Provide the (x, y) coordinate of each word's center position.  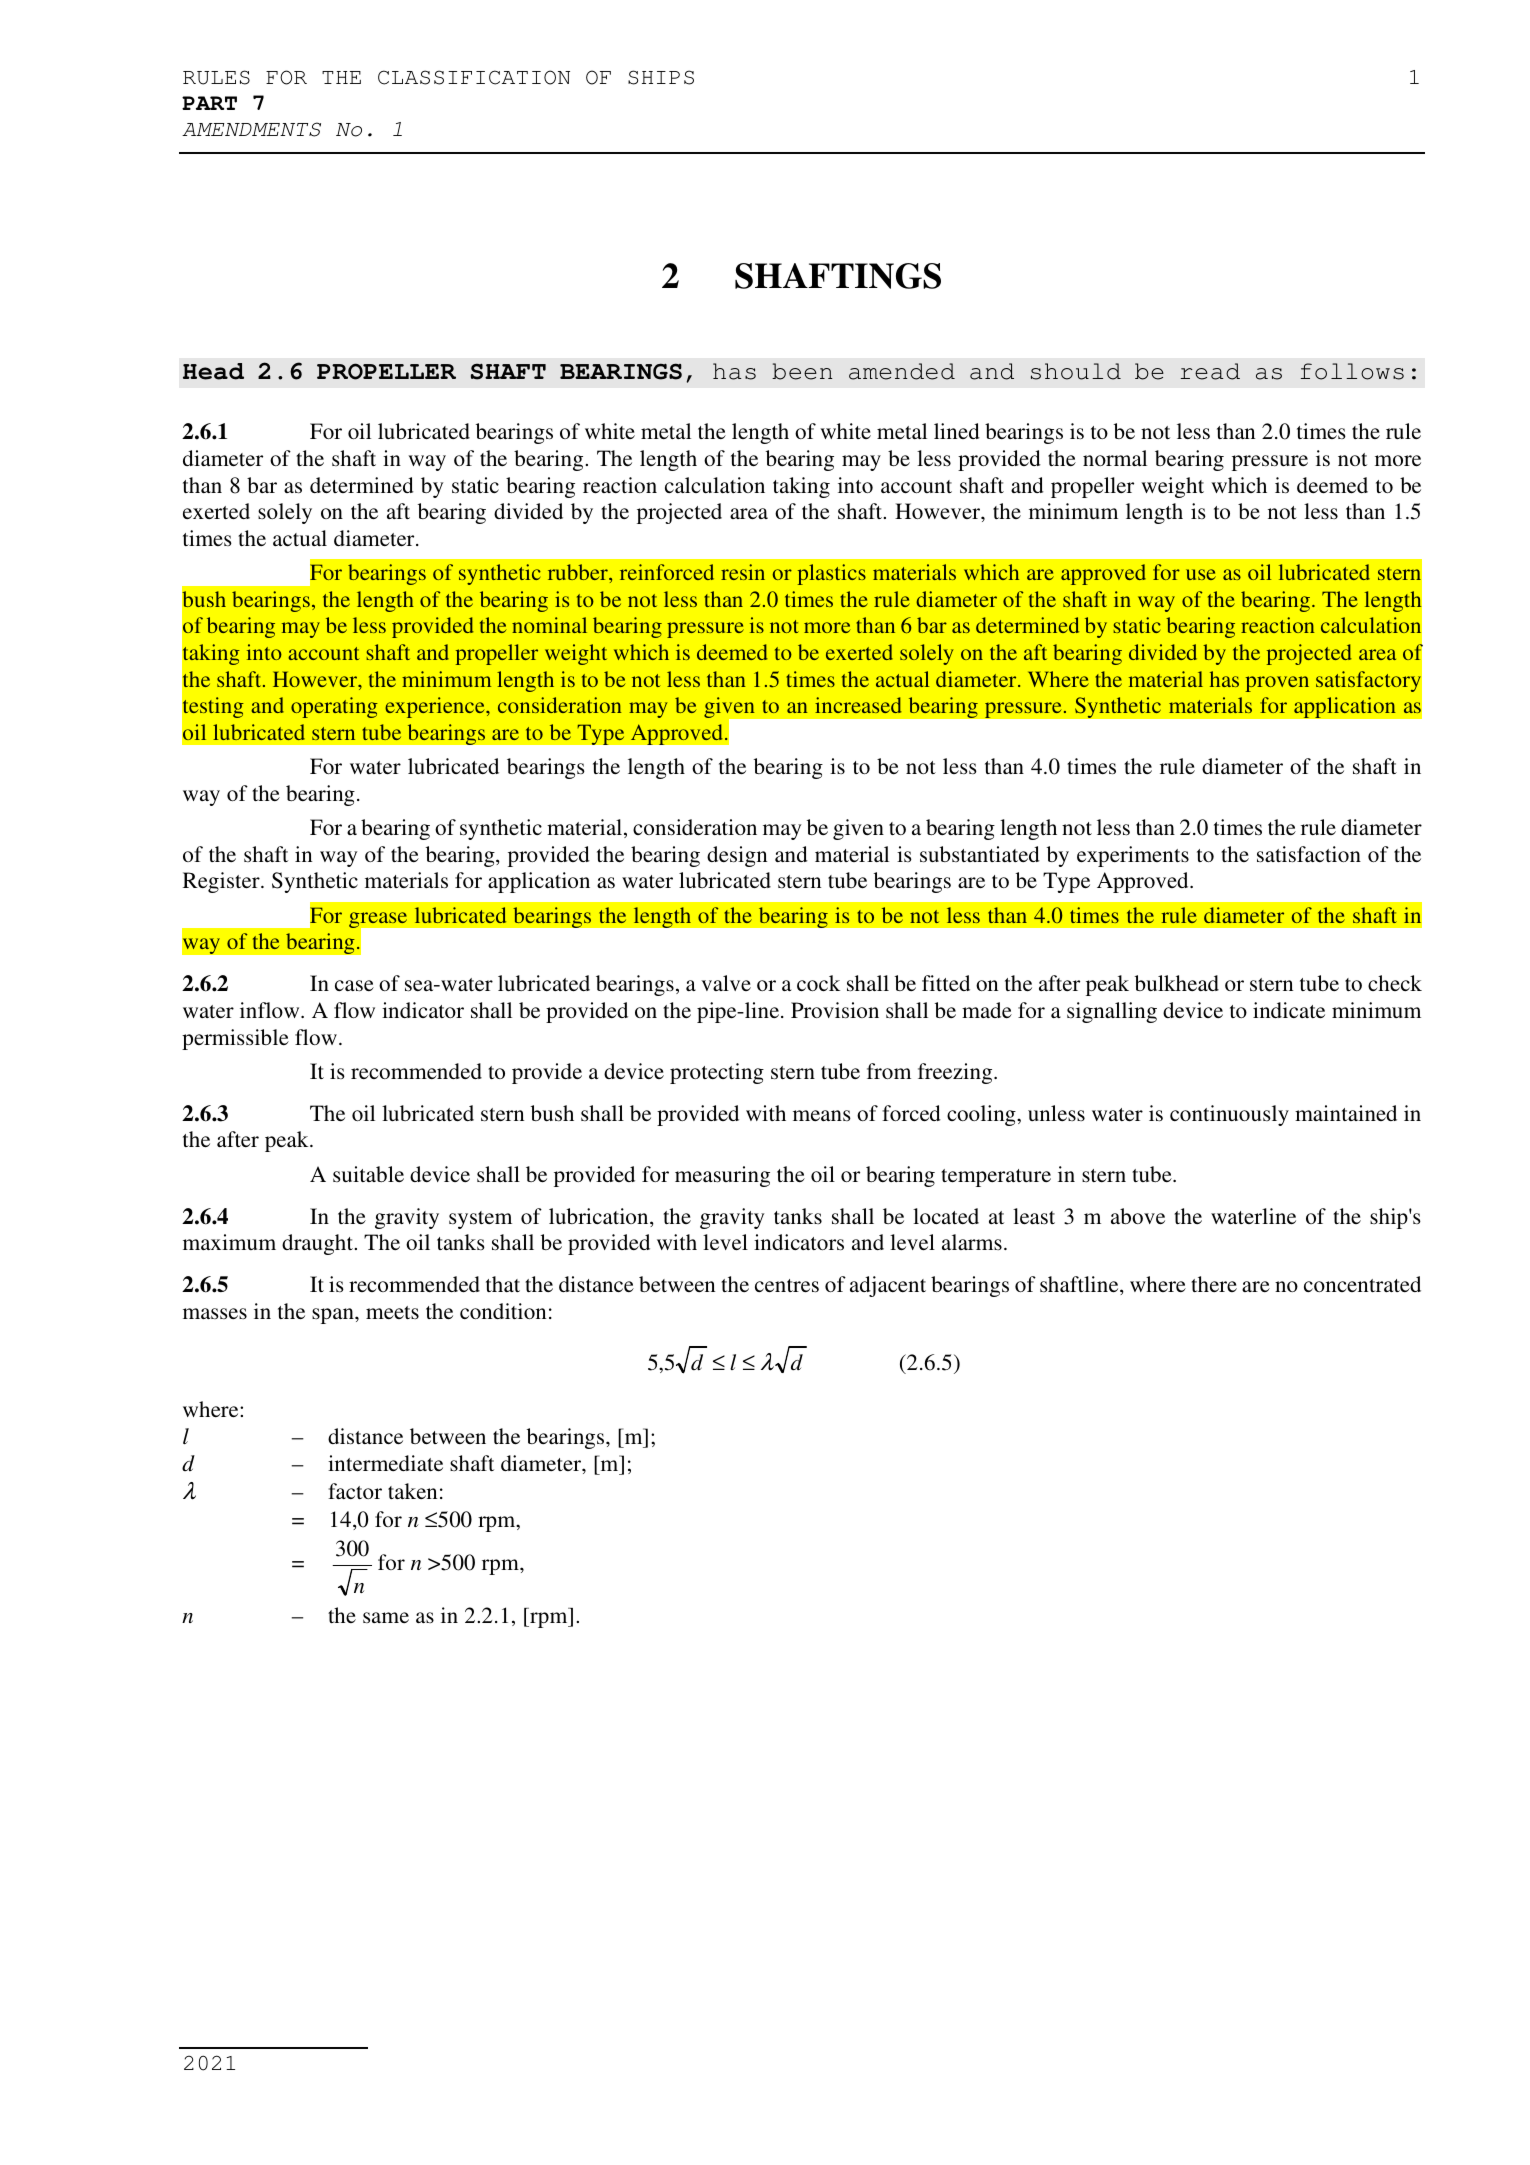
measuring (722, 1176)
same (386, 1617)
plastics (832, 574)
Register (222, 882)
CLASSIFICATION (474, 77)
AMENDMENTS (251, 129)
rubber (579, 572)
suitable (368, 1174)
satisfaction (1309, 854)
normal (1115, 458)
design (737, 856)
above (1138, 1216)
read (1210, 371)
